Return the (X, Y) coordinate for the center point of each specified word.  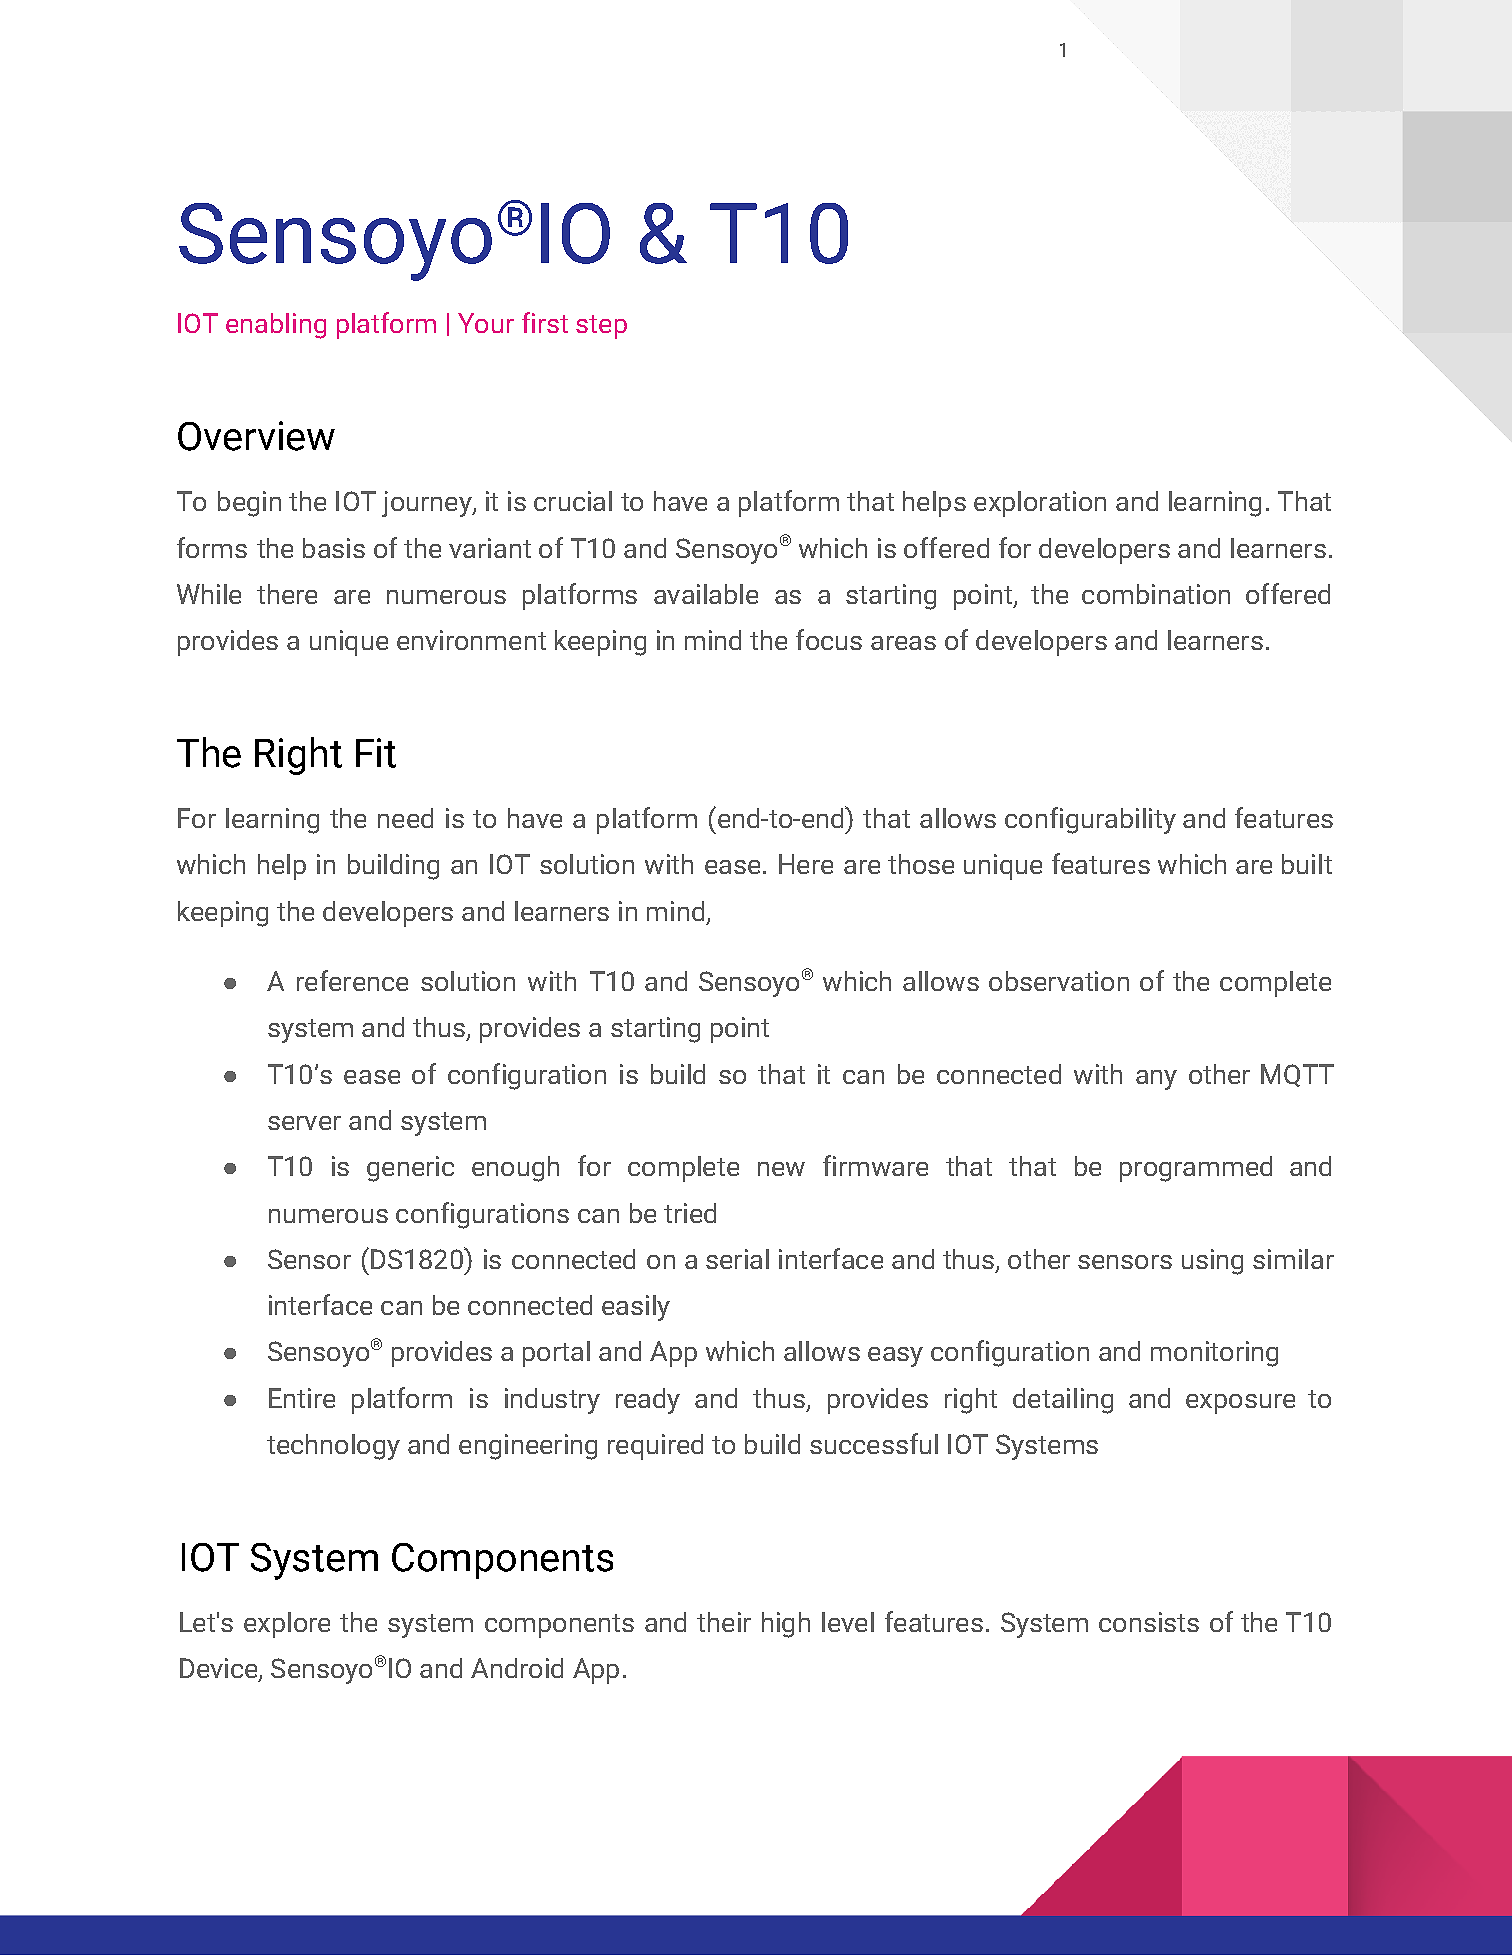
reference (352, 980)
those (921, 864)
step (601, 327)
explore (287, 1625)
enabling (276, 326)
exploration (1040, 504)
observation (1059, 981)
